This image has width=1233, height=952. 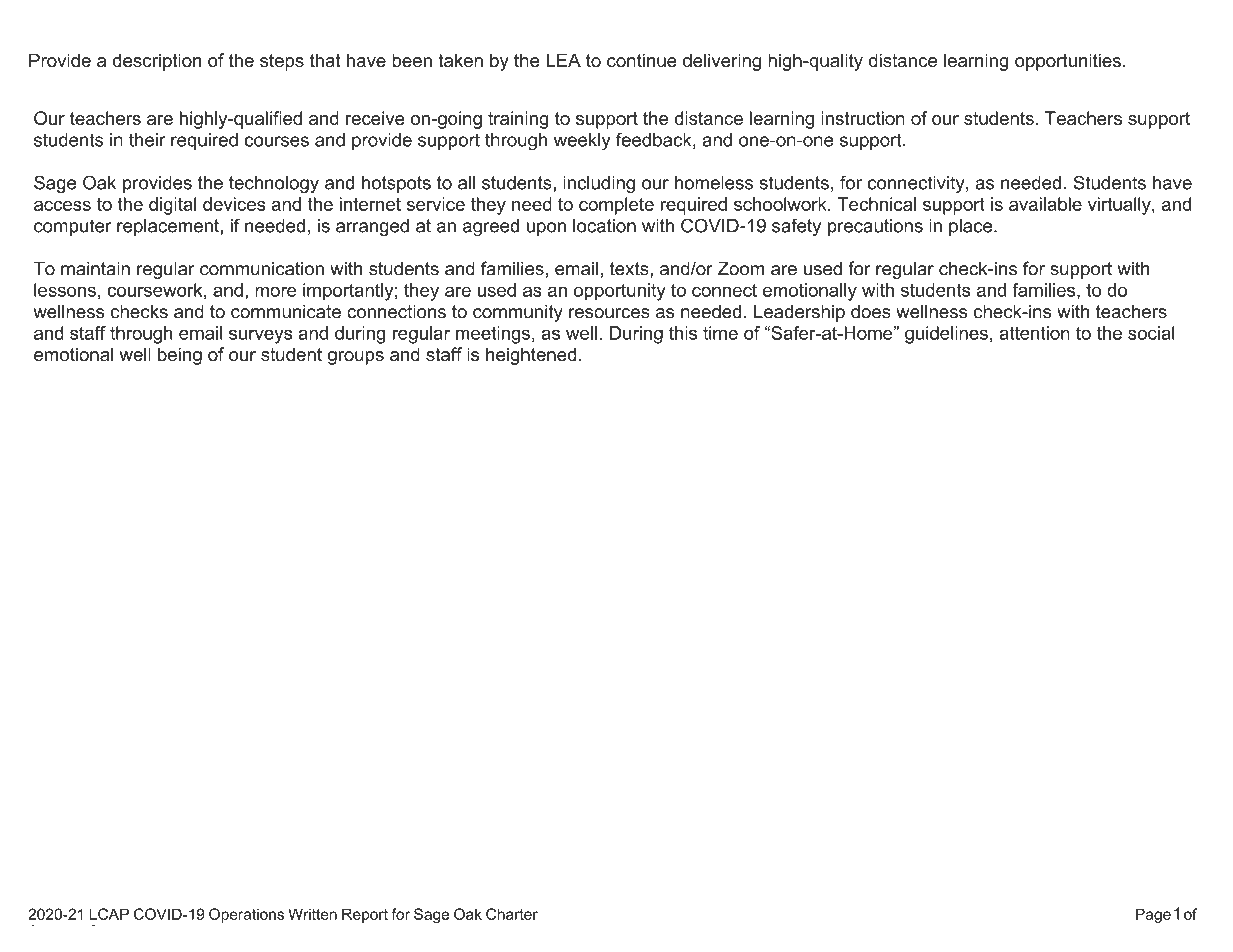 What do you see at coordinates (180, 356) in the image?
I see `being` at bounding box center [180, 356].
